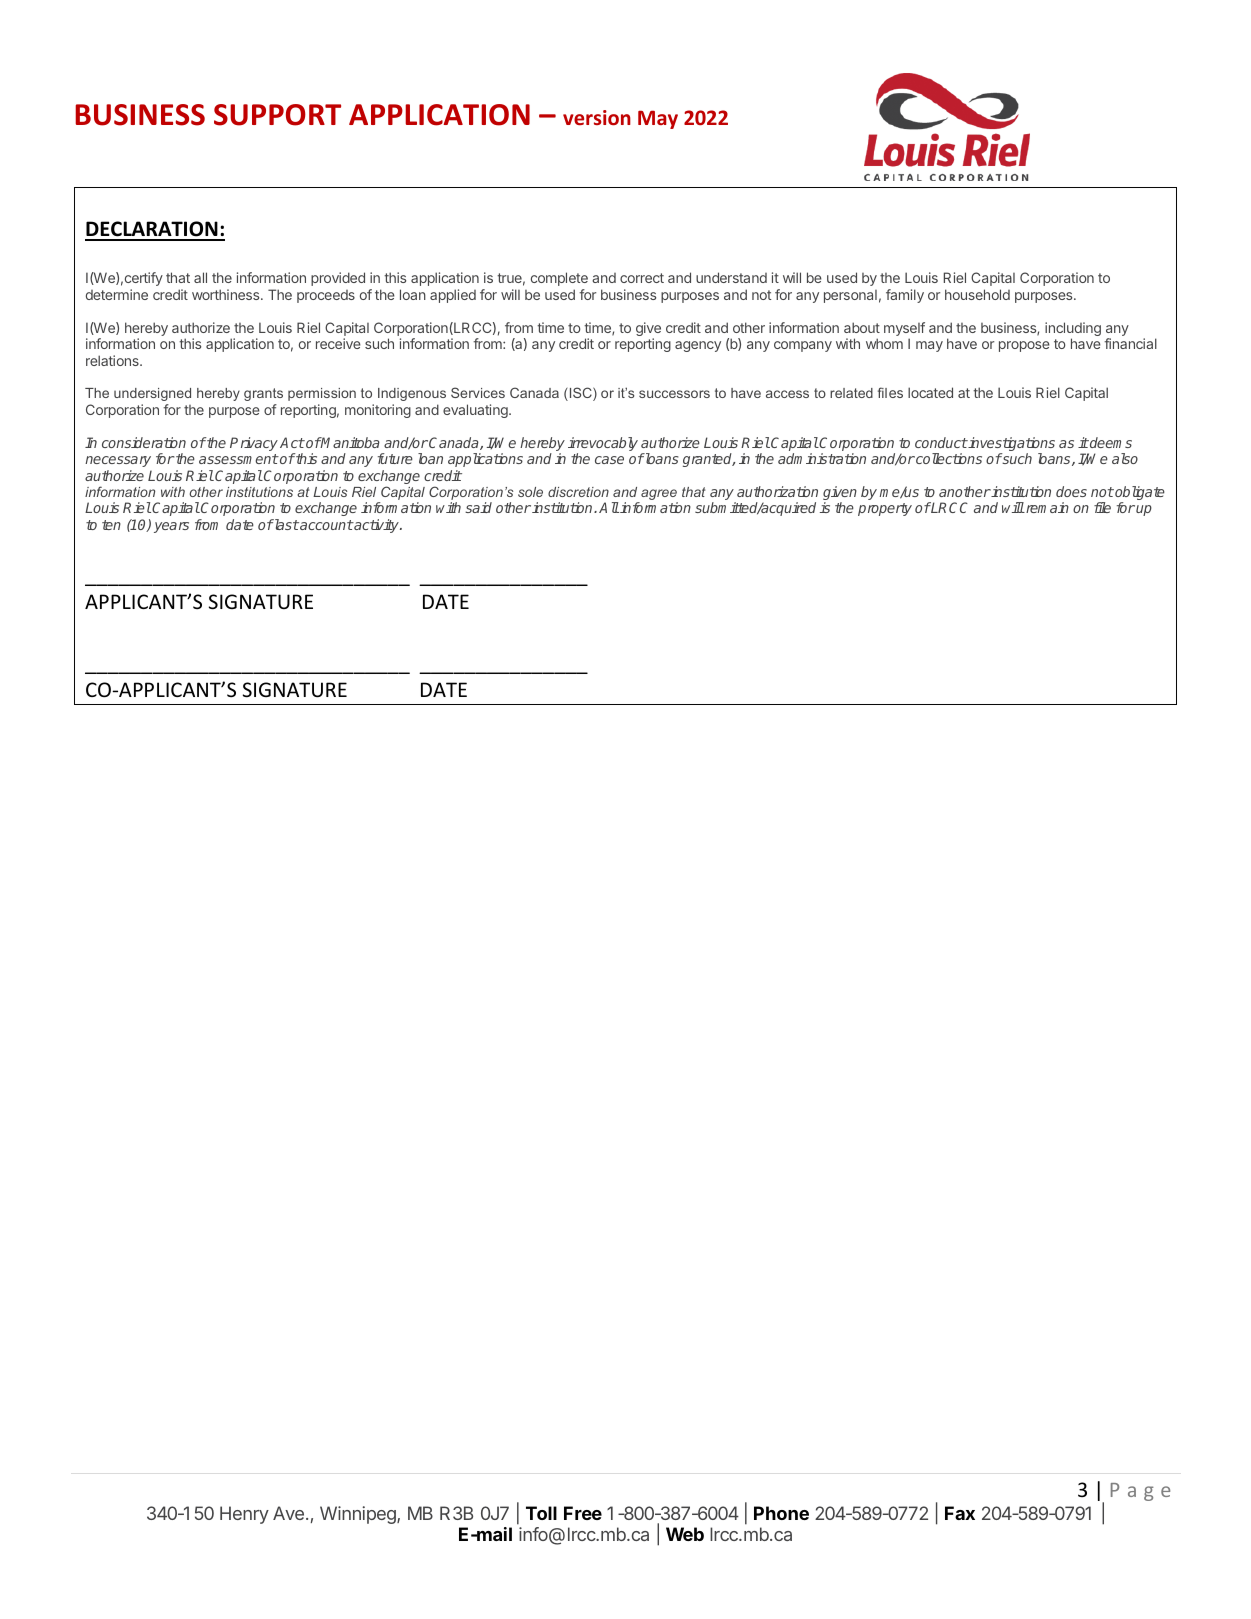  Describe the element at coordinates (977, 294) in the screenshot. I see `household` at that location.
